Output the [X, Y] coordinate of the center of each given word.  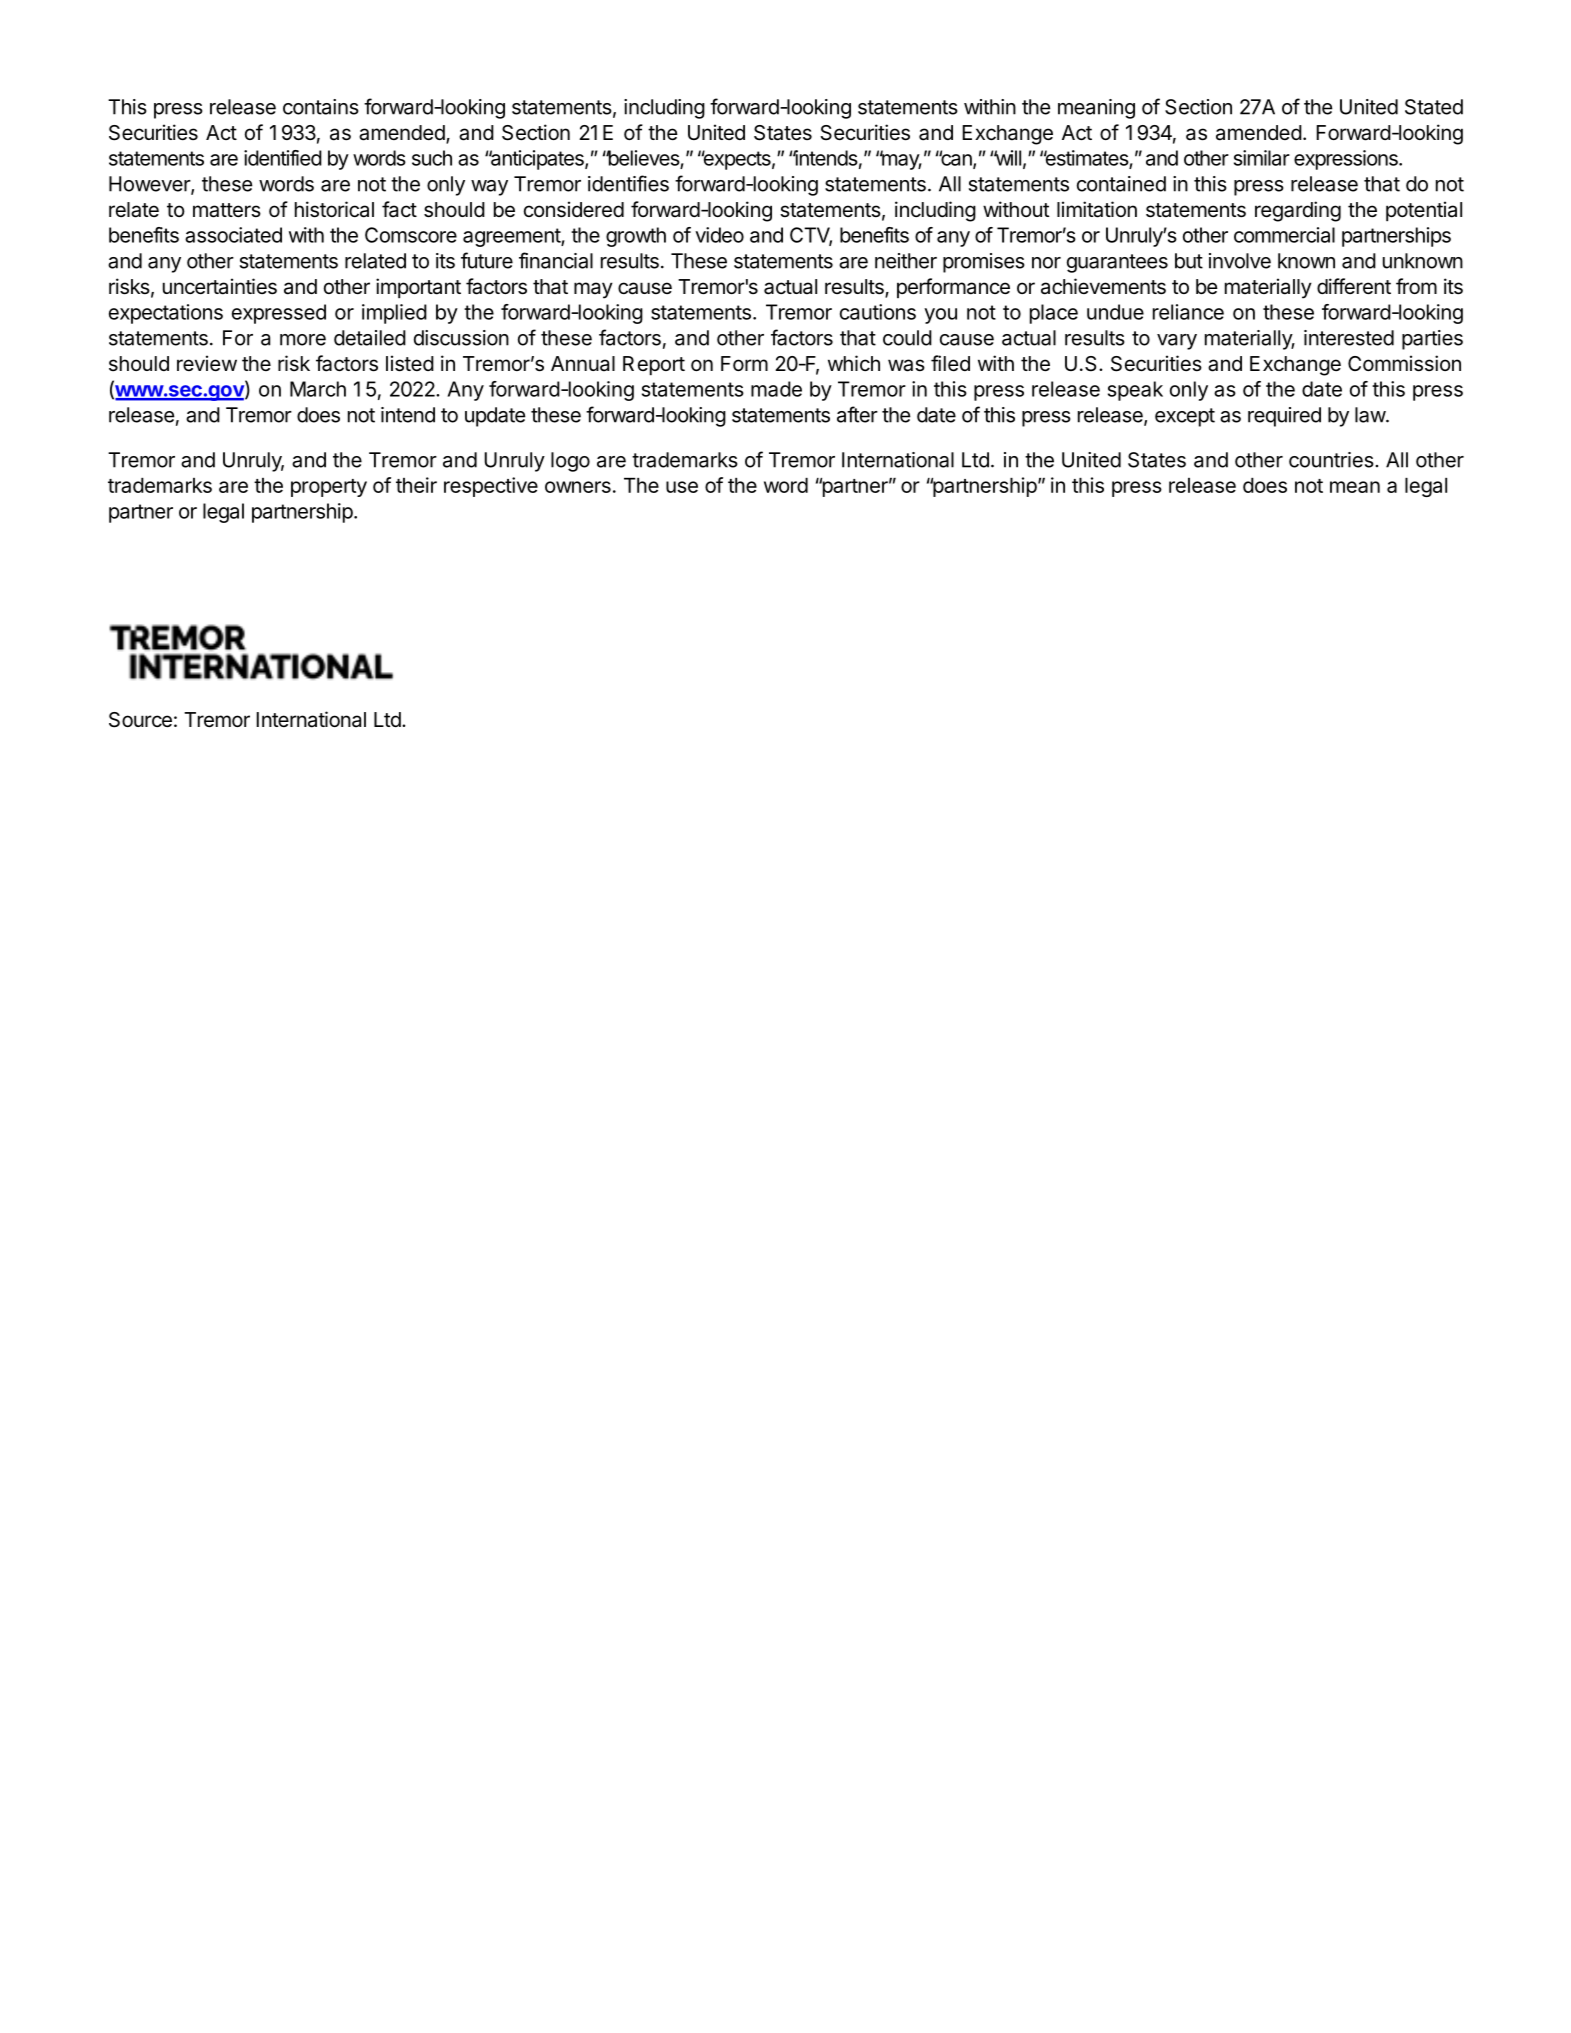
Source [140, 720]
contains [321, 107]
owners [578, 487]
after [857, 414]
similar [1262, 158]
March [318, 389]
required [1284, 417]
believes [643, 159]
